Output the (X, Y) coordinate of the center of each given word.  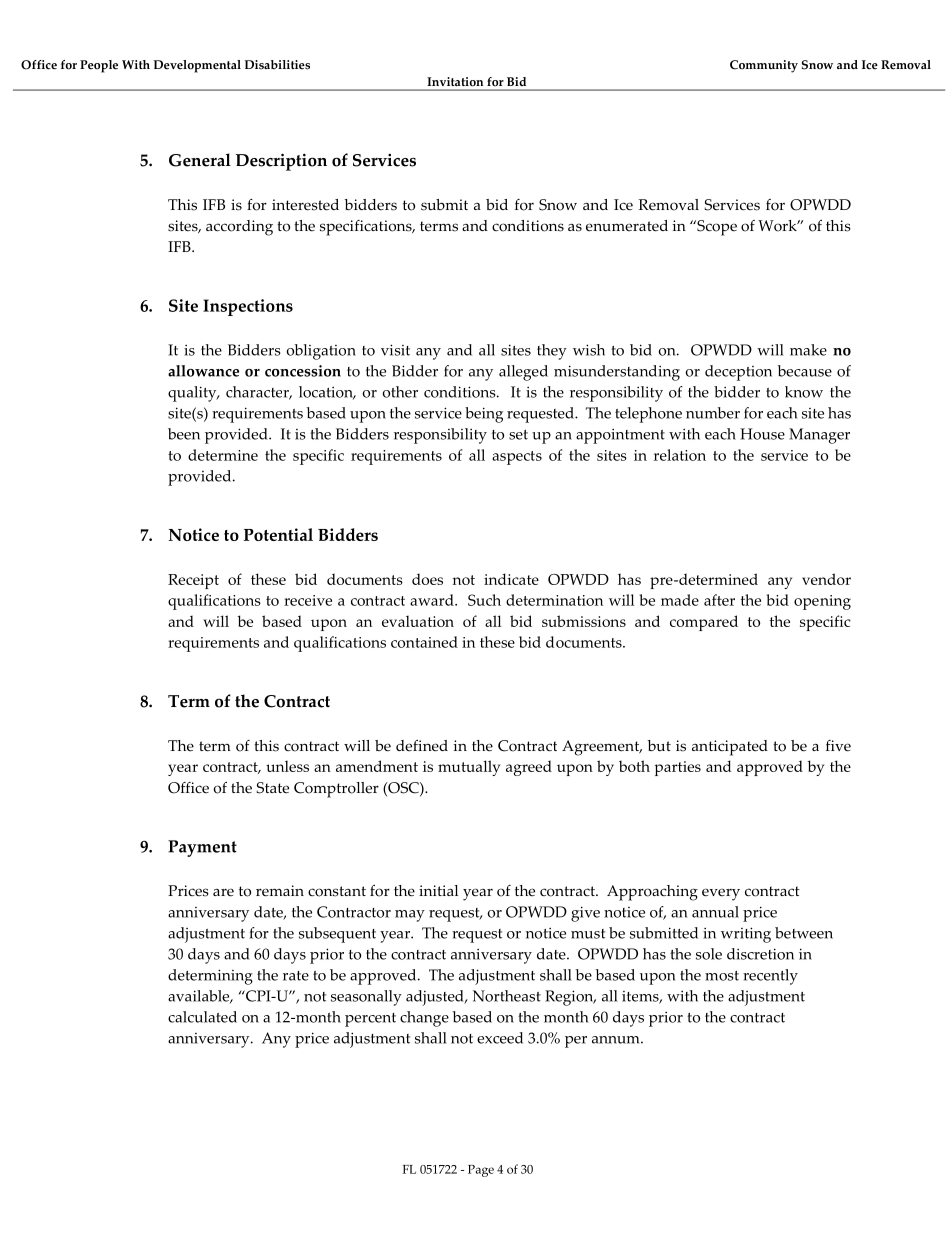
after (719, 600)
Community (764, 66)
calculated (202, 1017)
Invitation (455, 81)
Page (481, 1171)
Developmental (197, 66)
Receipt (193, 581)
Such (484, 600)
